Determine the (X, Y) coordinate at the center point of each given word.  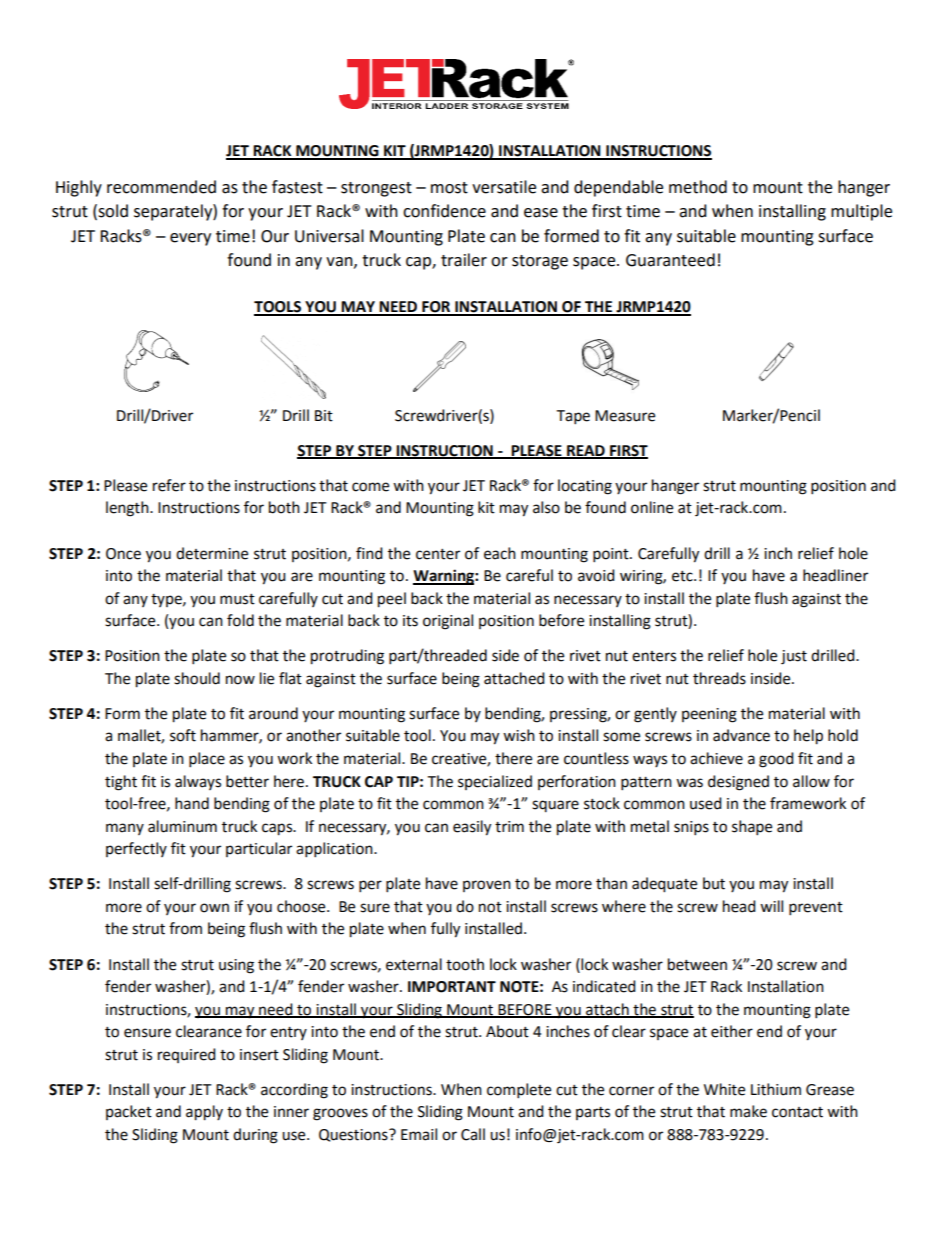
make (748, 1111)
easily (472, 828)
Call (473, 1134)
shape (752, 828)
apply (204, 1113)
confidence (444, 211)
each (500, 553)
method (698, 187)
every (190, 239)
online (652, 507)
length (128, 509)
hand (192, 803)
